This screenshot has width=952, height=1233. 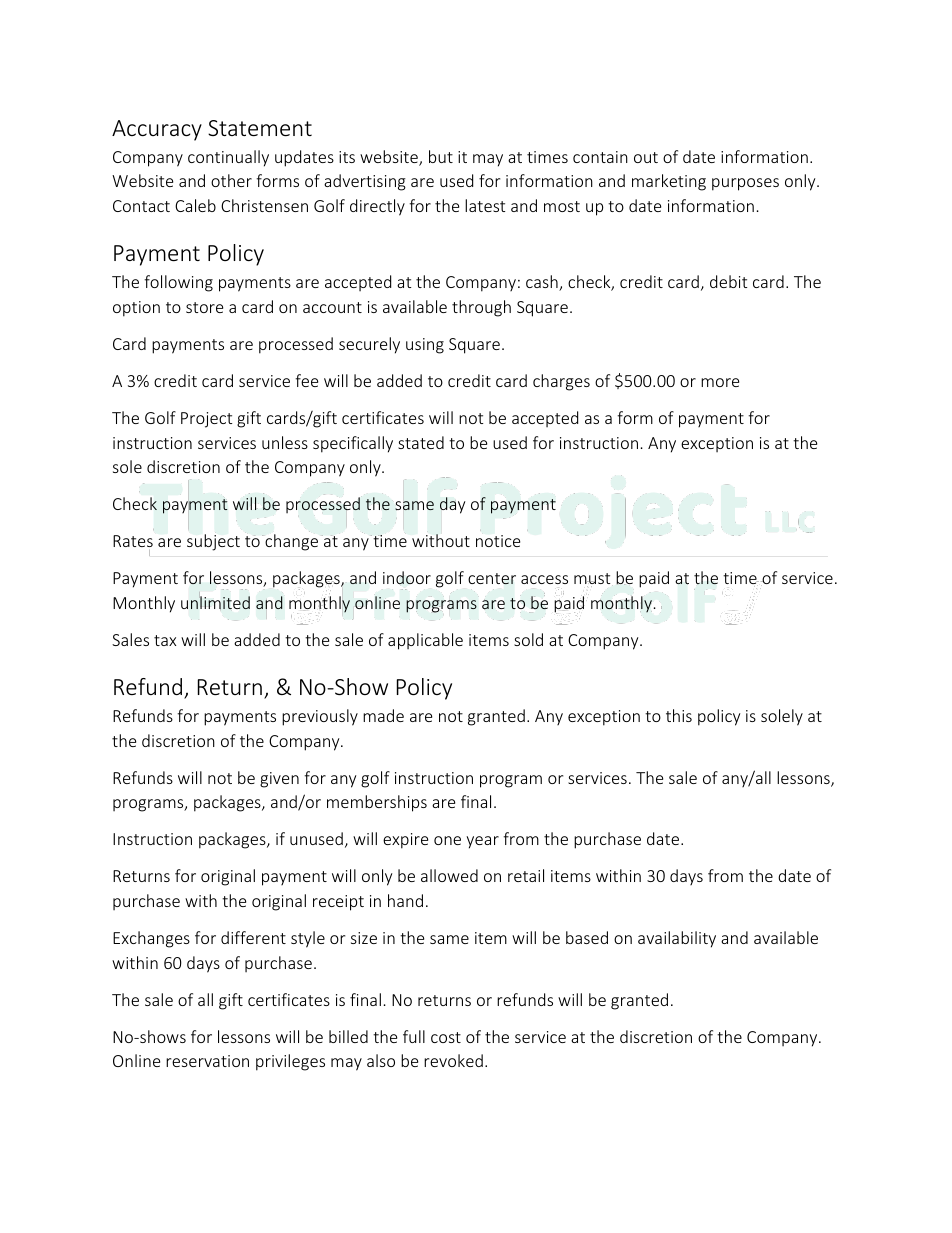 What do you see at coordinates (677, 939) in the screenshot?
I see `availability` at bounding box center [677, 939].
